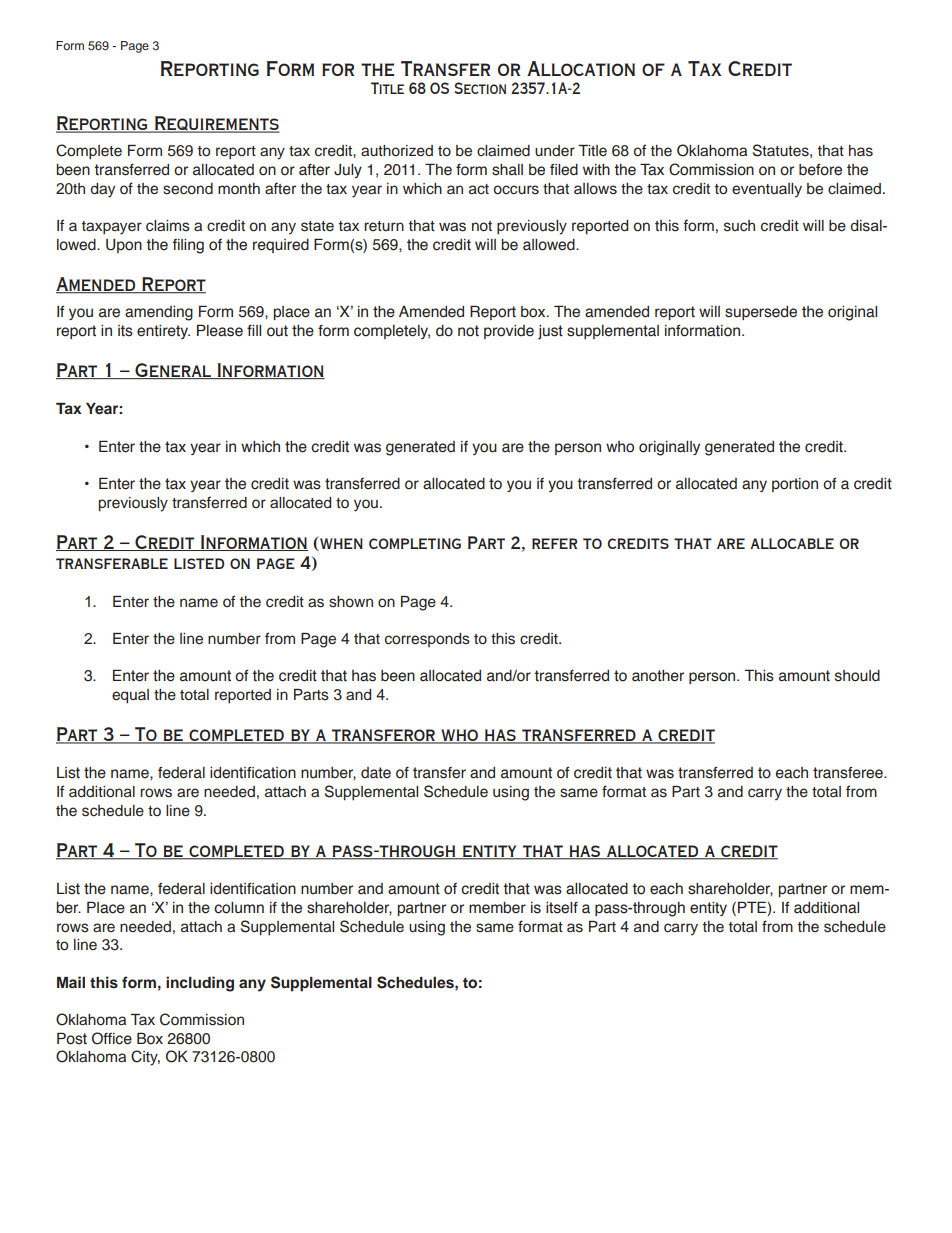  What do you see at coordinates (415, 543) in the screenshot?
I see `completing` at bounding box center [415, 543].
